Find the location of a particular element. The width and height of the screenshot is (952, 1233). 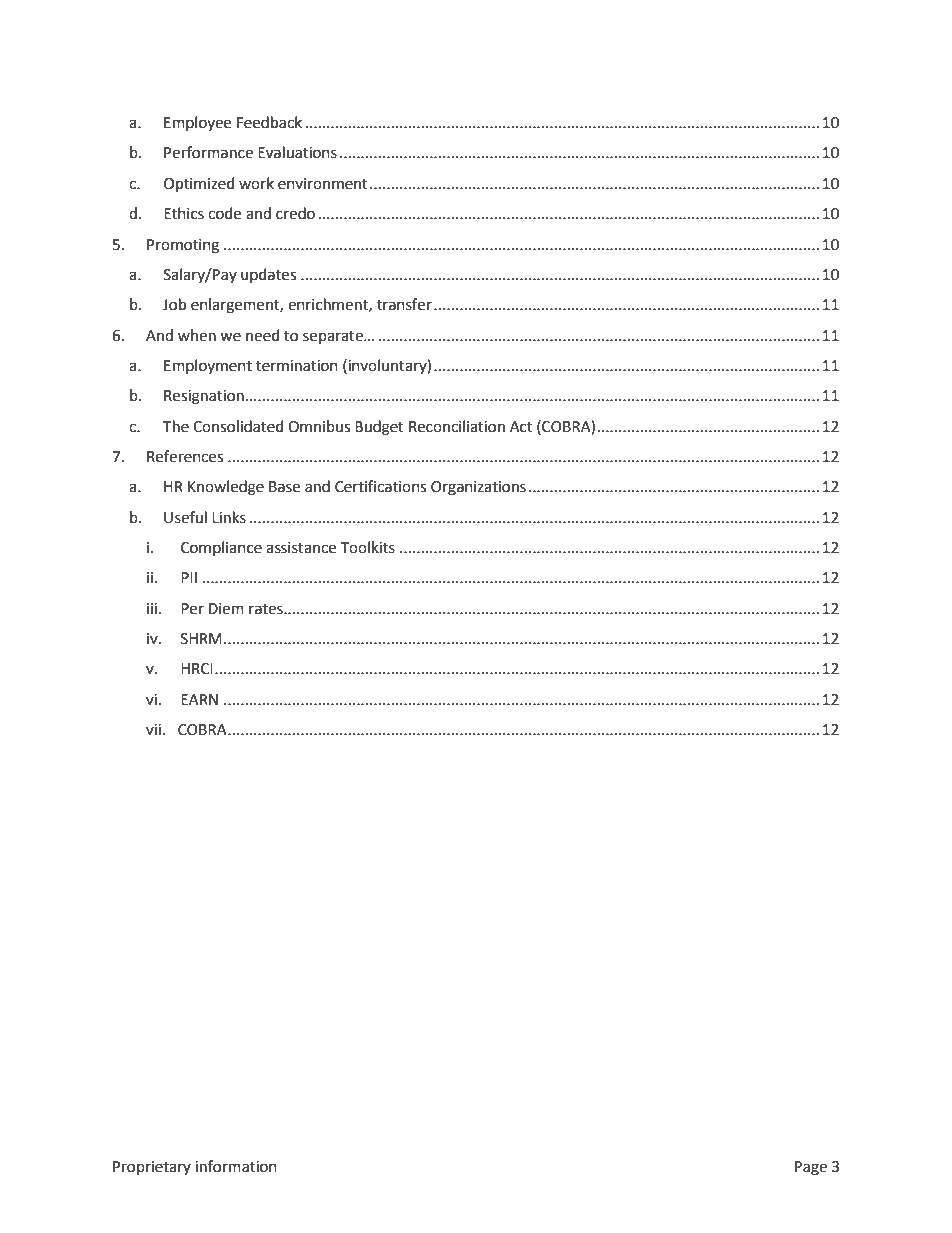

Knowledge is located at coordinates (226, 488).
